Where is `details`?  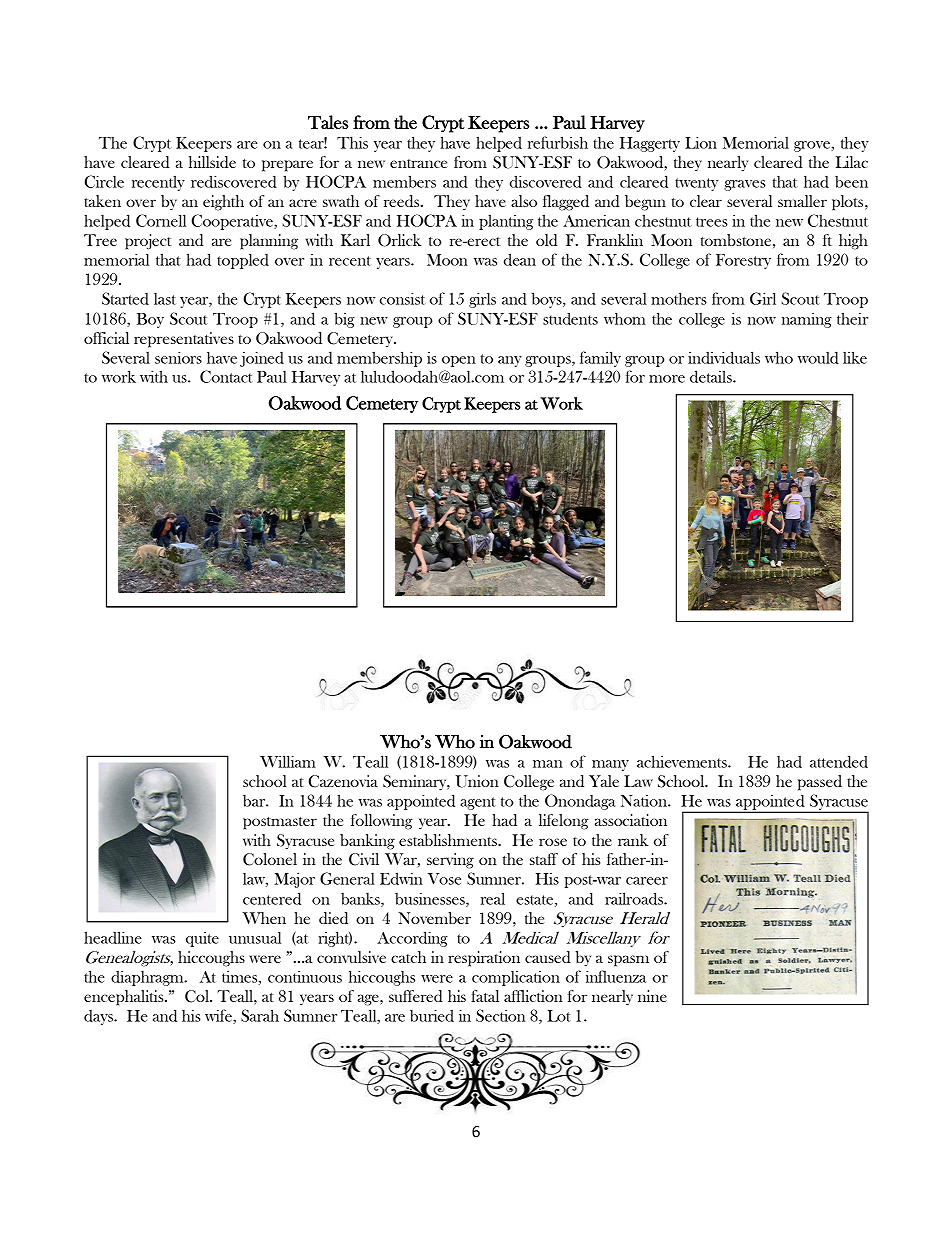 details is located at coordinates (712, 376).
